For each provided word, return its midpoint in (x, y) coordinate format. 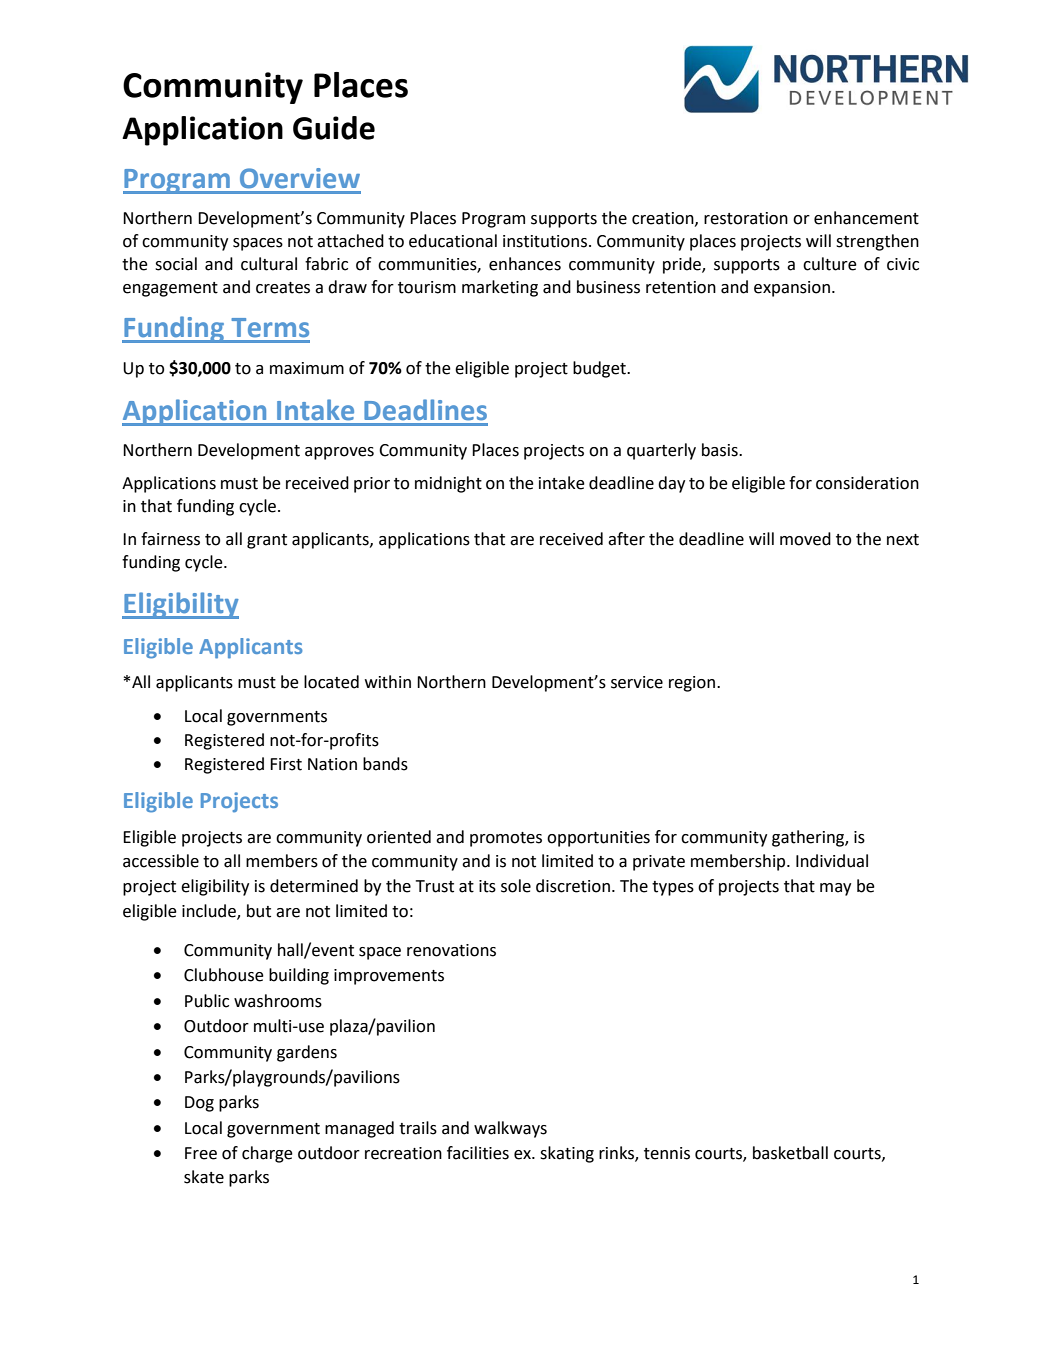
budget (600, 369)
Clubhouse (224, 975)
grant (267, 541)
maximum (307, 368)
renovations (451, 950)
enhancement (866, 218)
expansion (792, 289)
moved (805, 539)
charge (267, 1154)
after (626, 539)
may (835, 889)
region (693, 684)
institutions (545, 241)
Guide (334, 128)
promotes (506, 839)
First (286, 764)
